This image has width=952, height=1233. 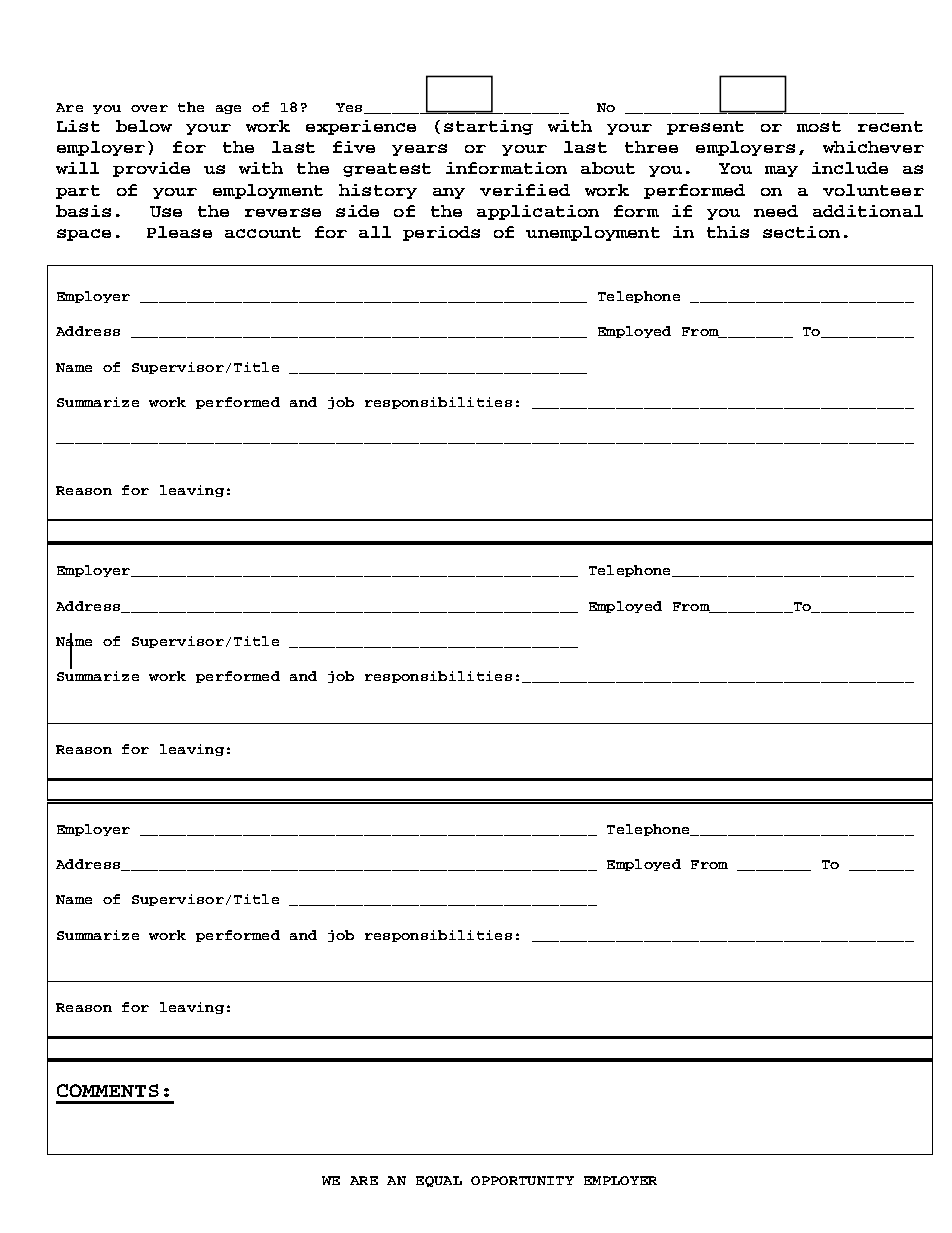 What do you see at coordinates (488, 127) in the image?
I see `starting` at bounding box center [488, 127].
